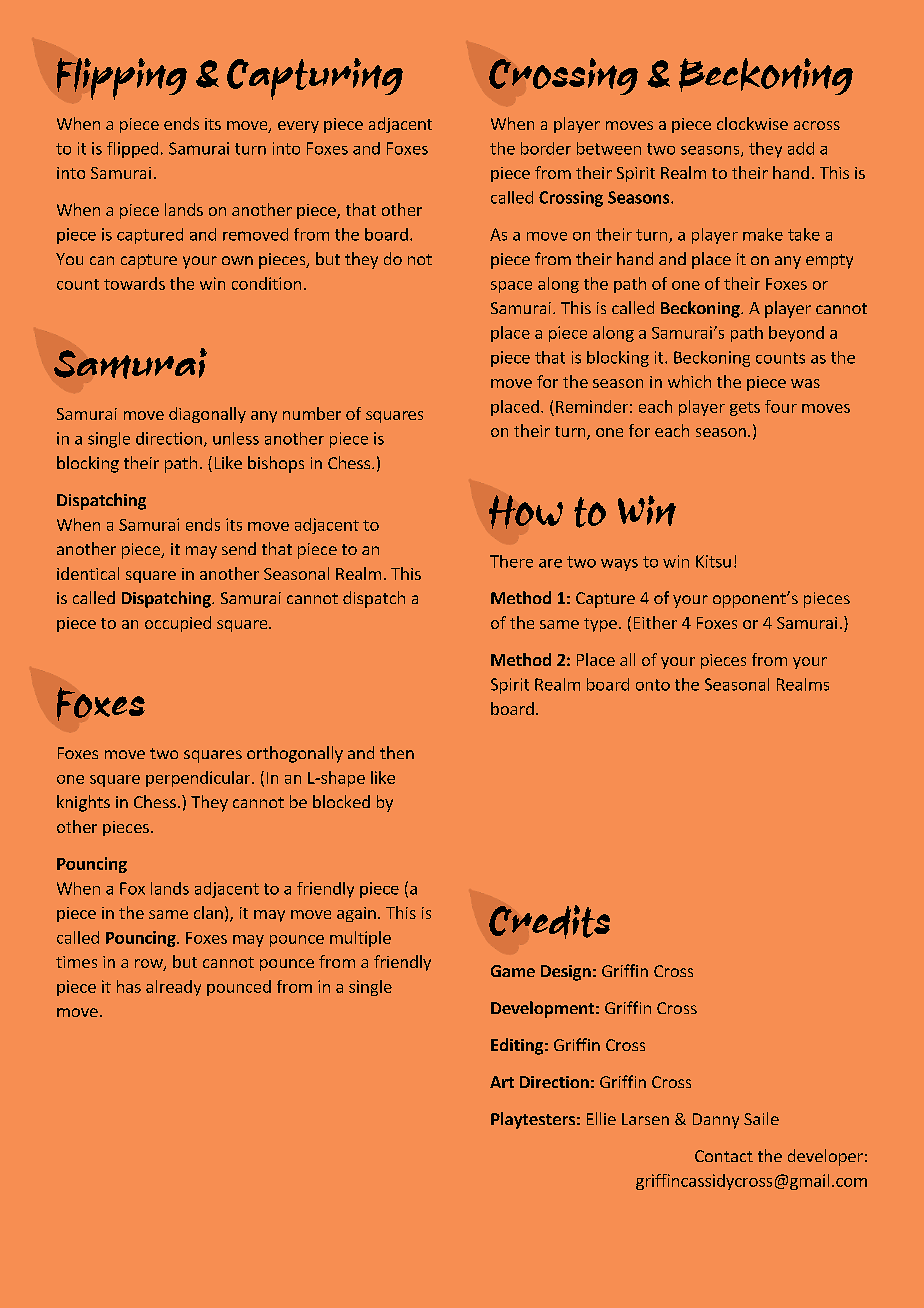 The height and width of the page is (1308, 924). Describe the element at coordinates (546, 148) in the page. I see `border` at that location.
